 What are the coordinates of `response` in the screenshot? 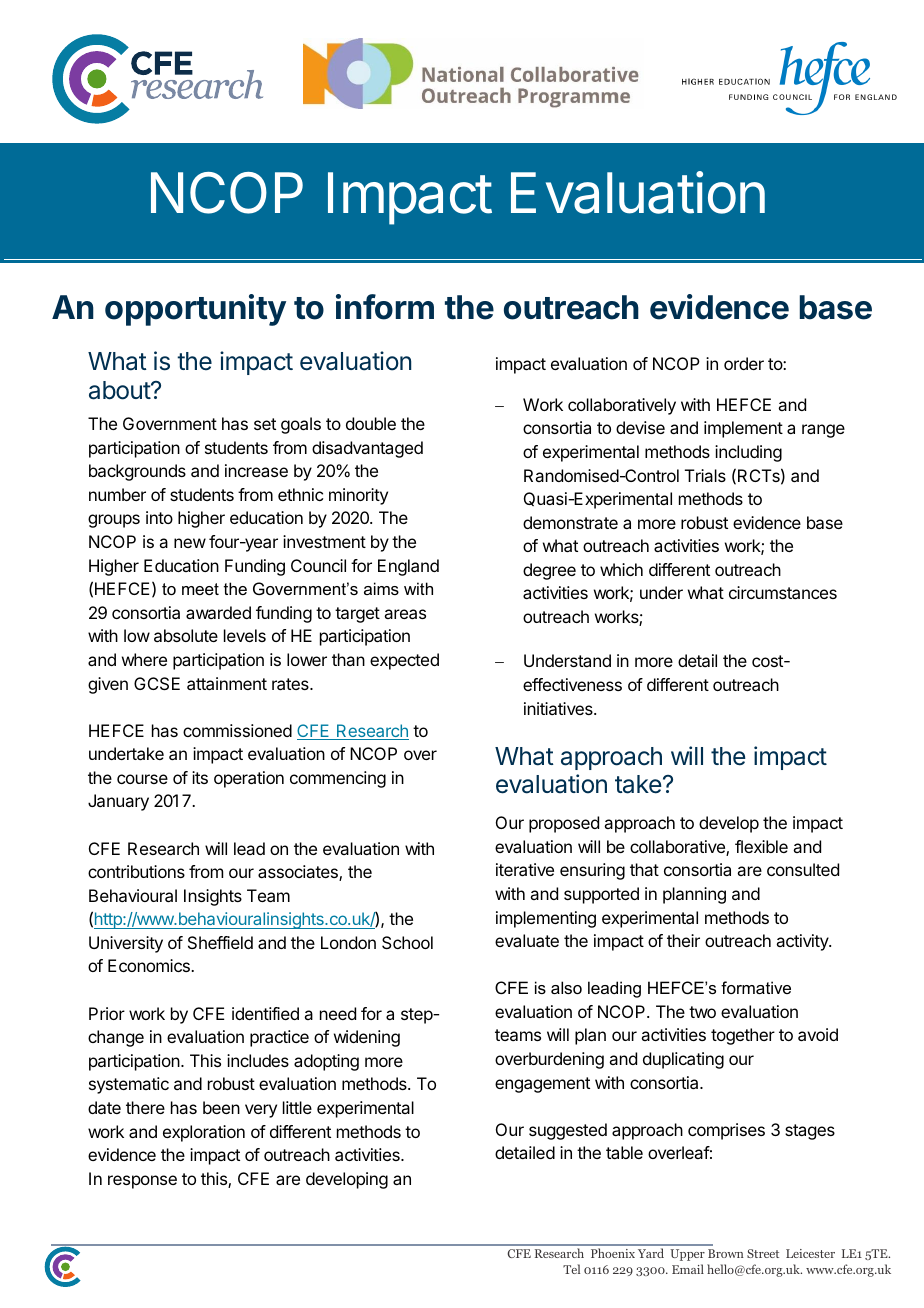 It's located at (142, 1182).
